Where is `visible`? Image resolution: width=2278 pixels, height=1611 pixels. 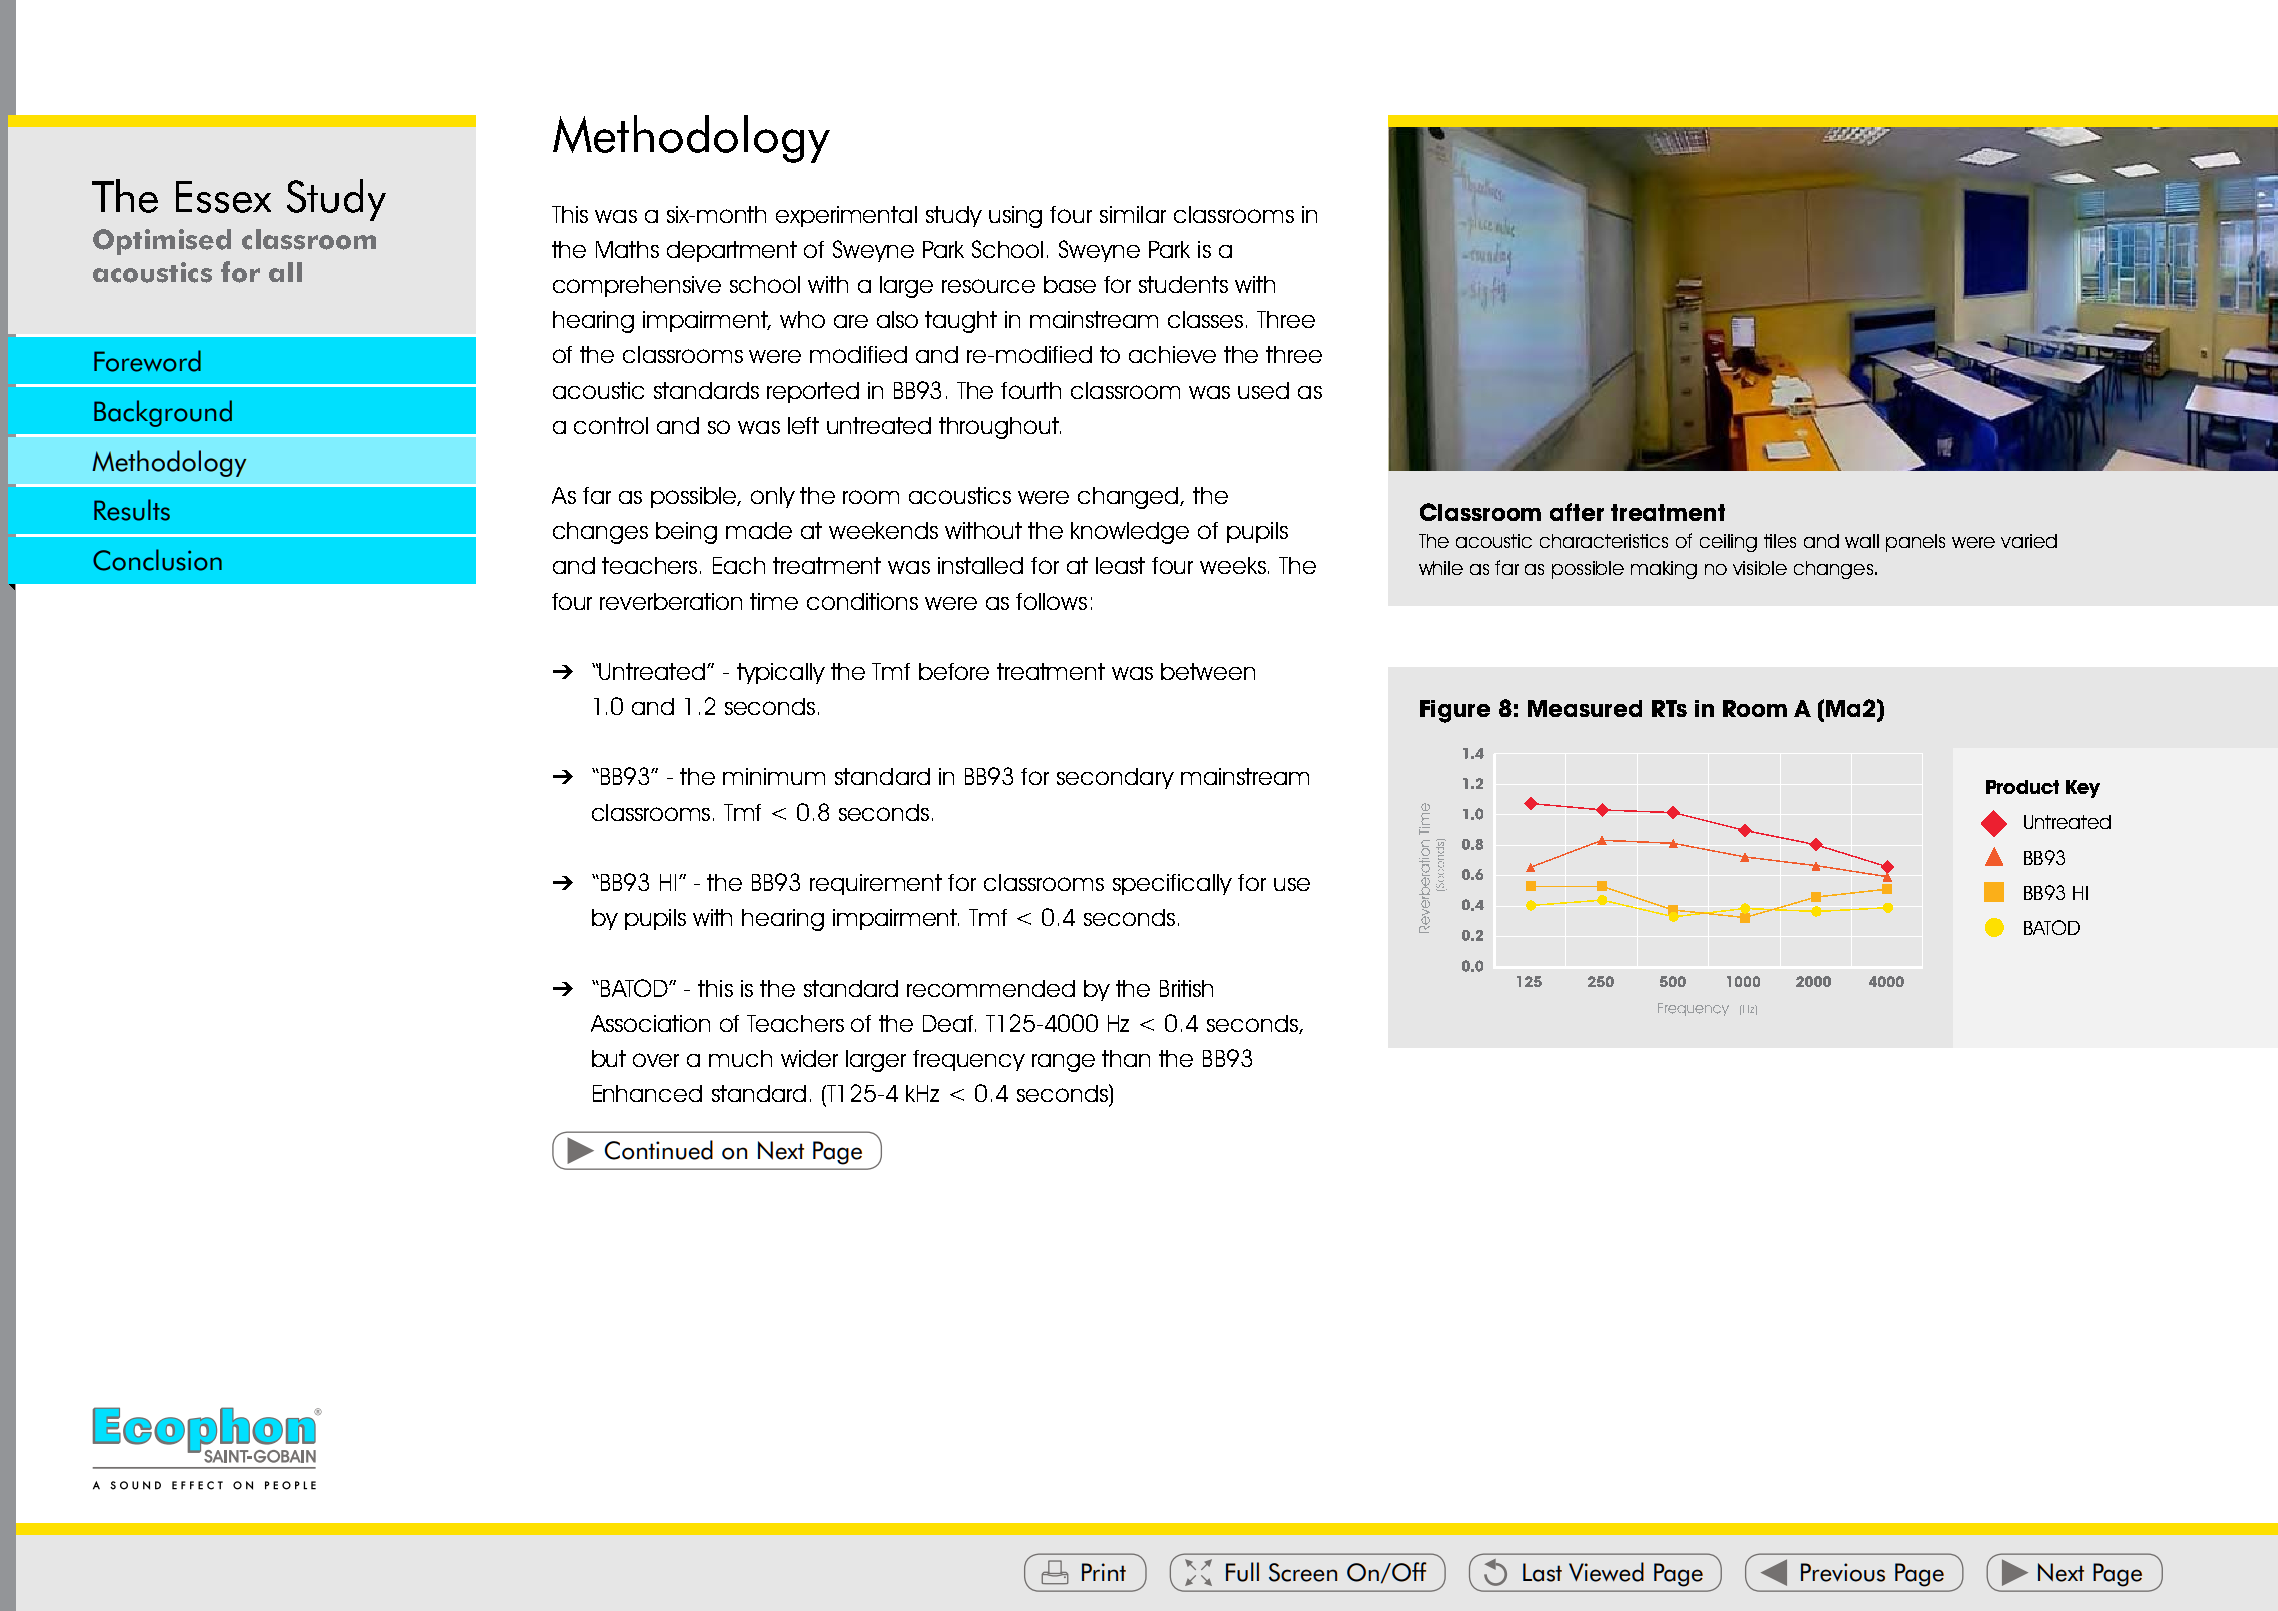
visible is located at coordinates (1760, 568).
